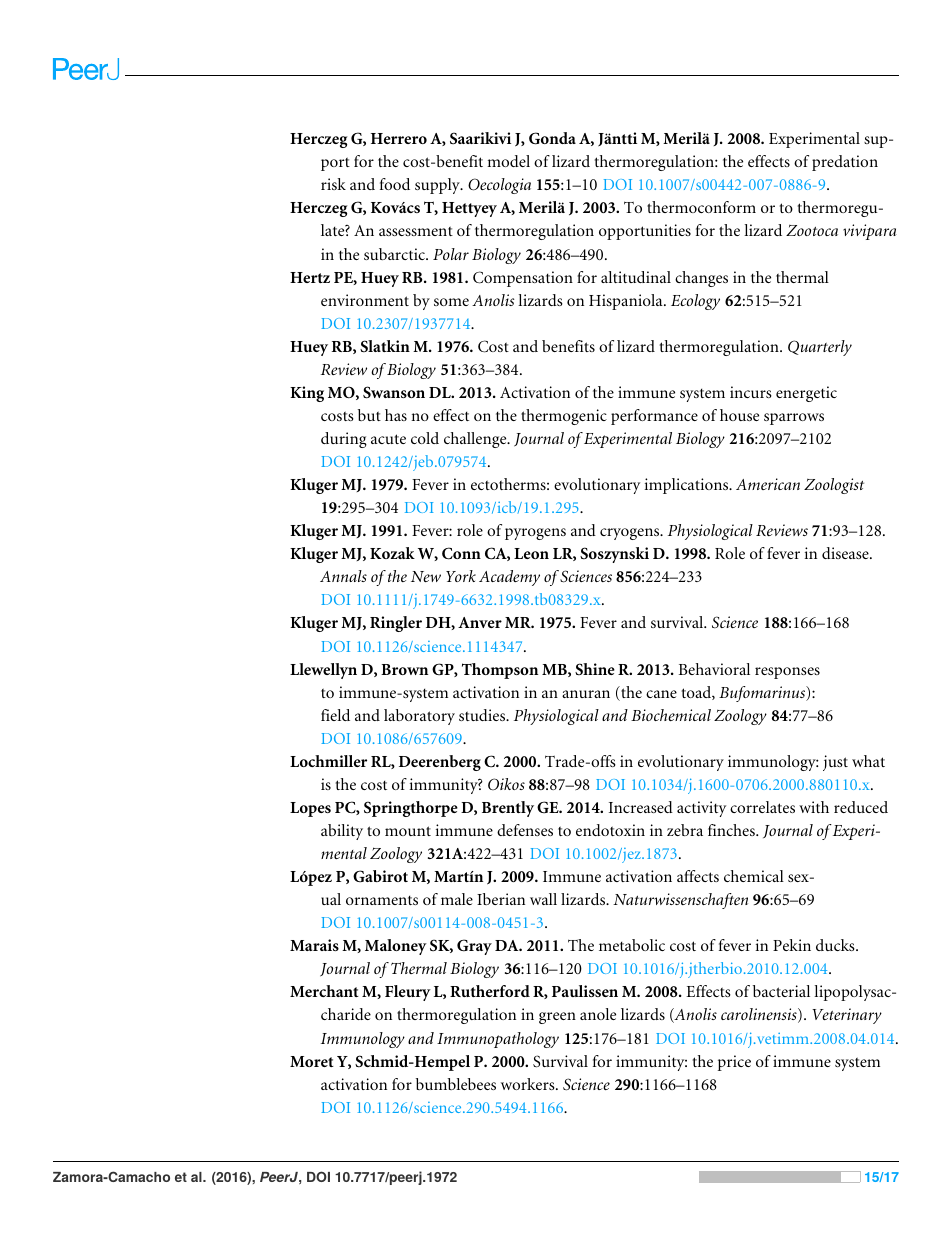 This document has width=952, height=1233. What do you see at coordinates (845, 163) in the document?
I see `predation` at bounding box center [845, 163].
